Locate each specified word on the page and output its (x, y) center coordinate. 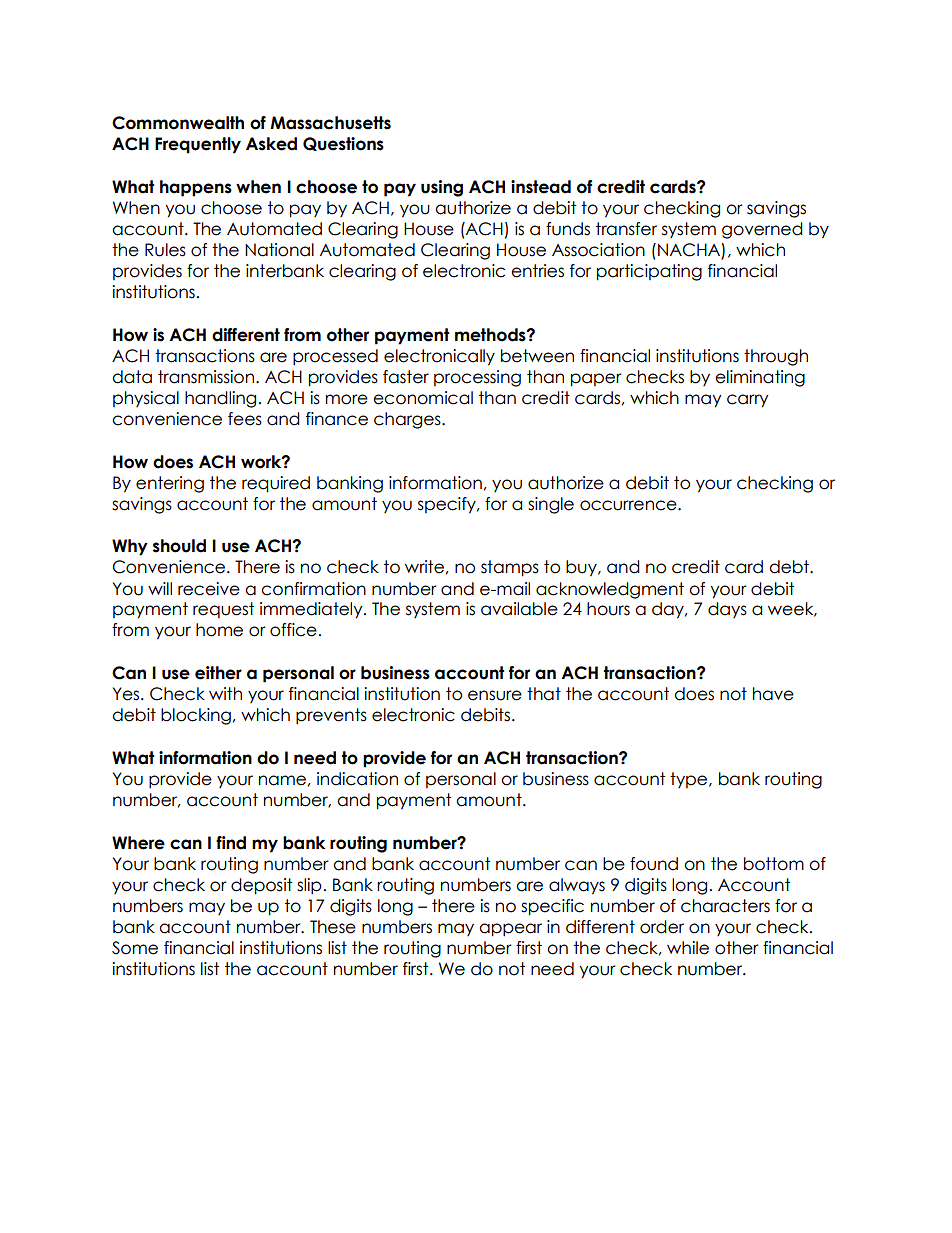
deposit (261, 886)
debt (790, 567)
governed (762, 230)
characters (725, 906)
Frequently (198, 145)
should (179, 546)
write (424, 567)
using (442, 188)
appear (510, 930)
